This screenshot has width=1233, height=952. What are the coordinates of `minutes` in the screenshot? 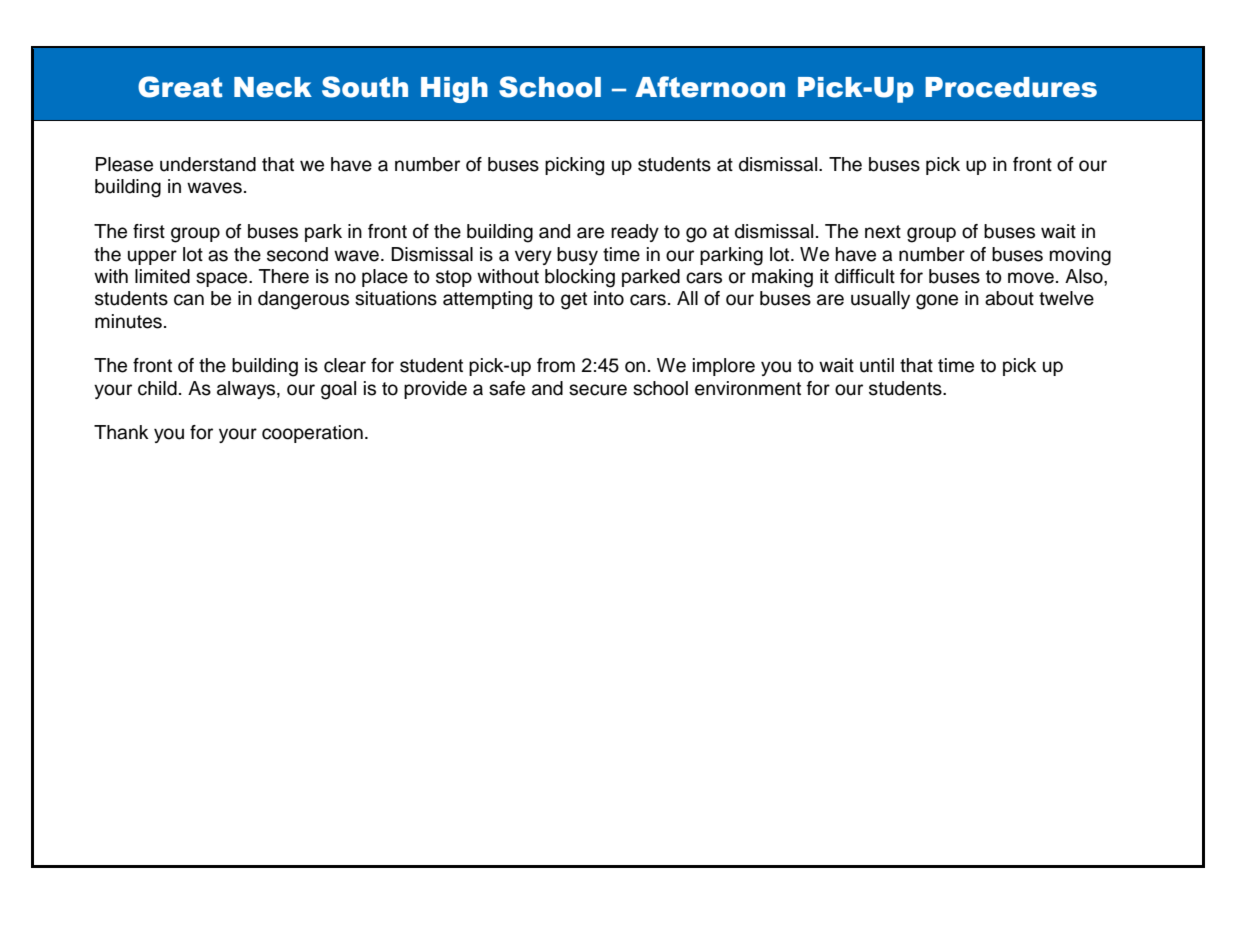 It's located at (128, 321).
